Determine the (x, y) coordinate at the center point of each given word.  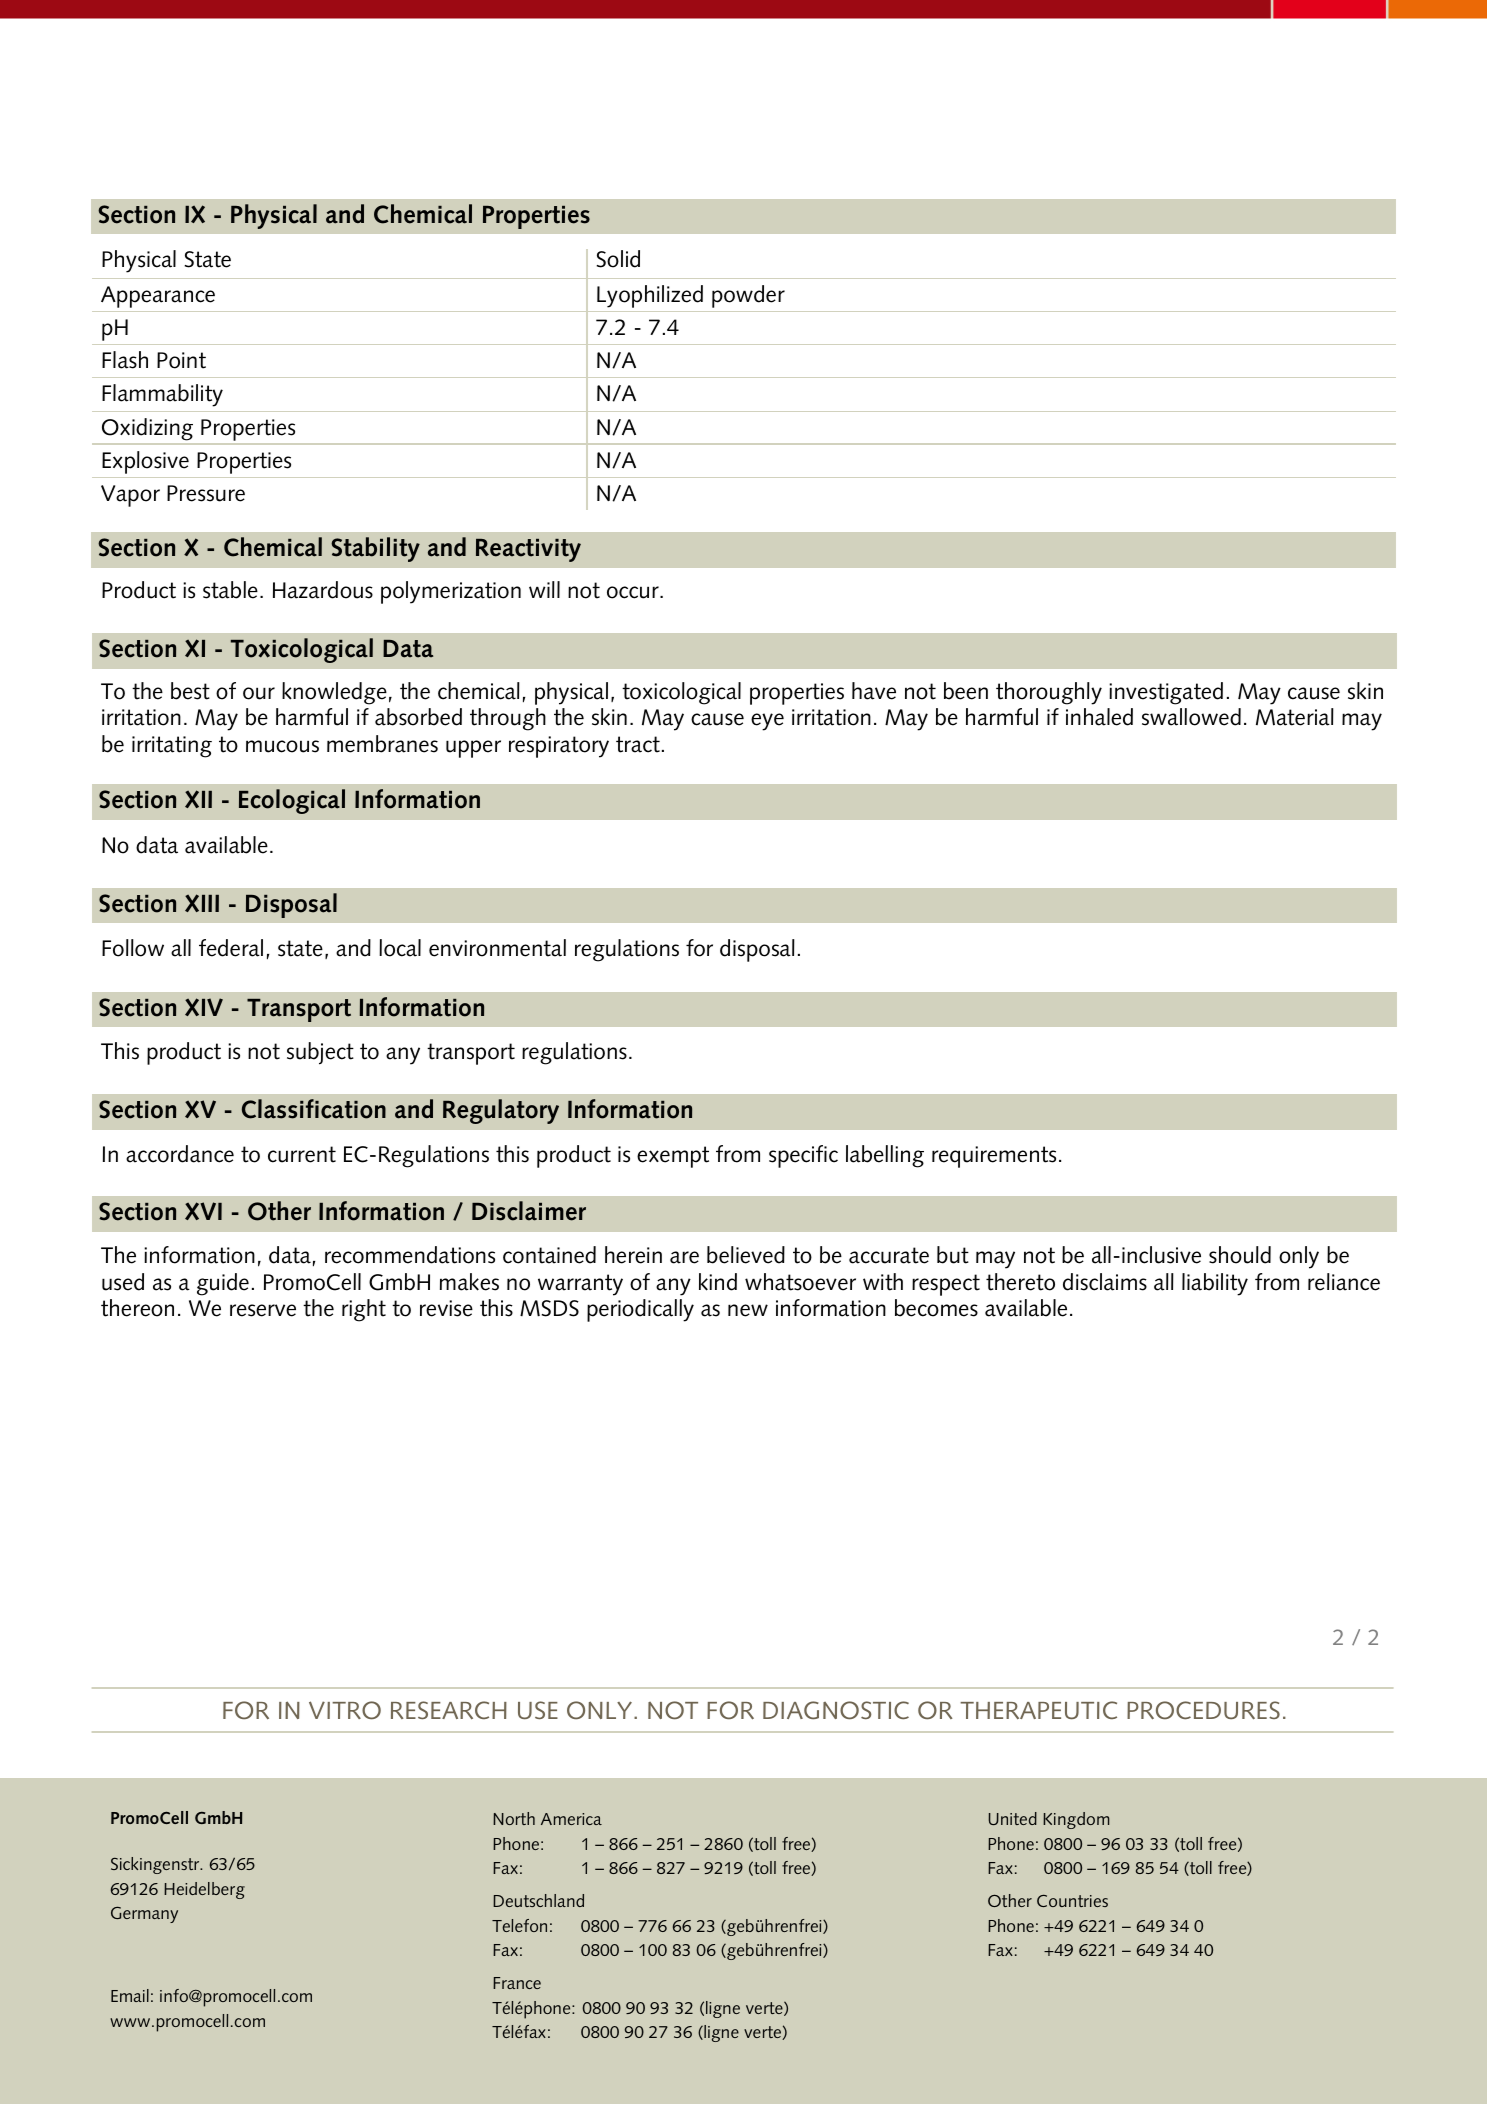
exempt (673, 1157)
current (302, 1154)
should (1240, 1255)
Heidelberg (204, 1890)
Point (181, 360)
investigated (1166, 693)
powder (748, 296)
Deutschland (538, 1900)
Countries (1072, 1900)
